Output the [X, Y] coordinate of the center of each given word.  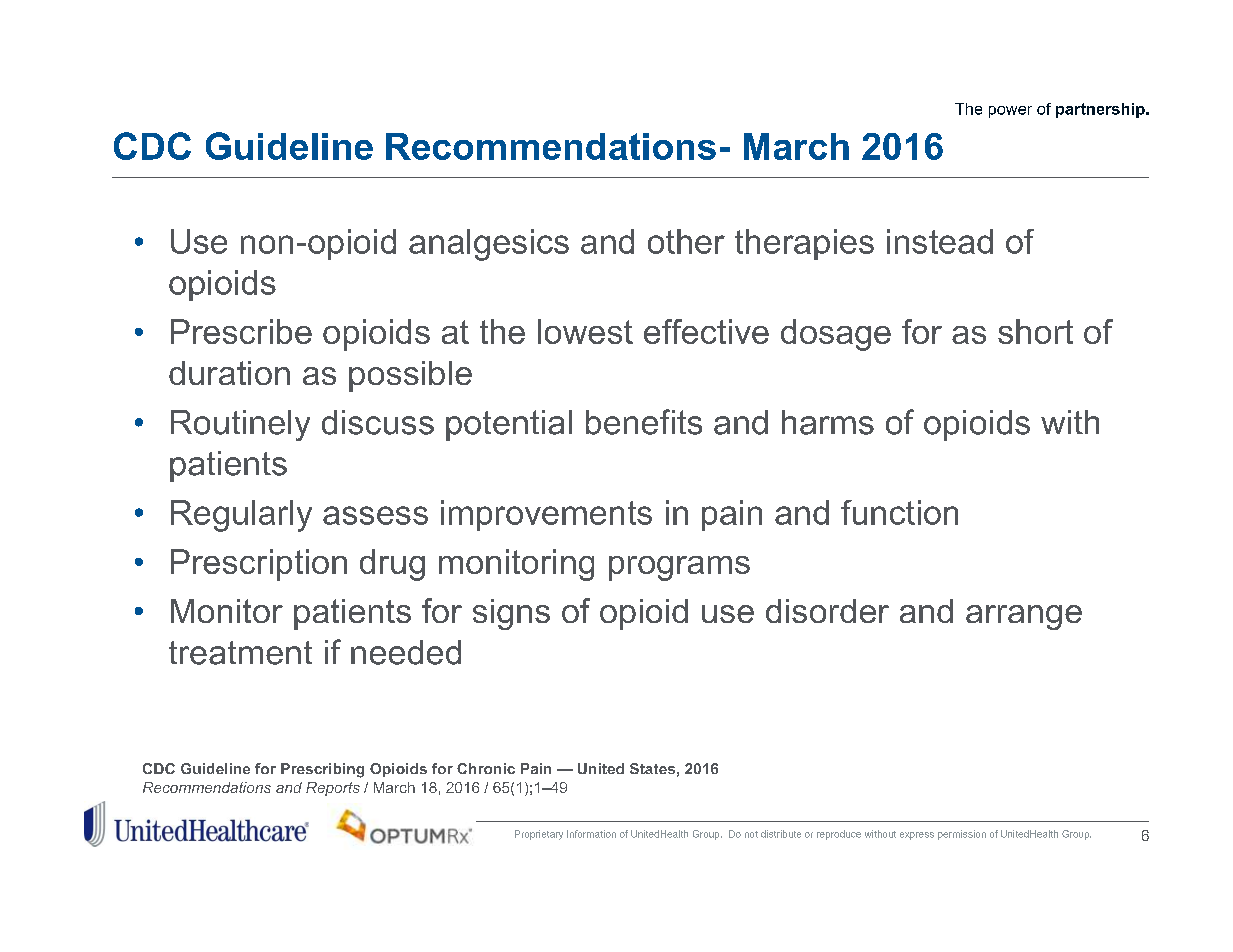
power [1010, 112]
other [686, 241]
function [899, 512]
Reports [333, 789]
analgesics [489, 245]
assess [375, 515]
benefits [644, 422]
